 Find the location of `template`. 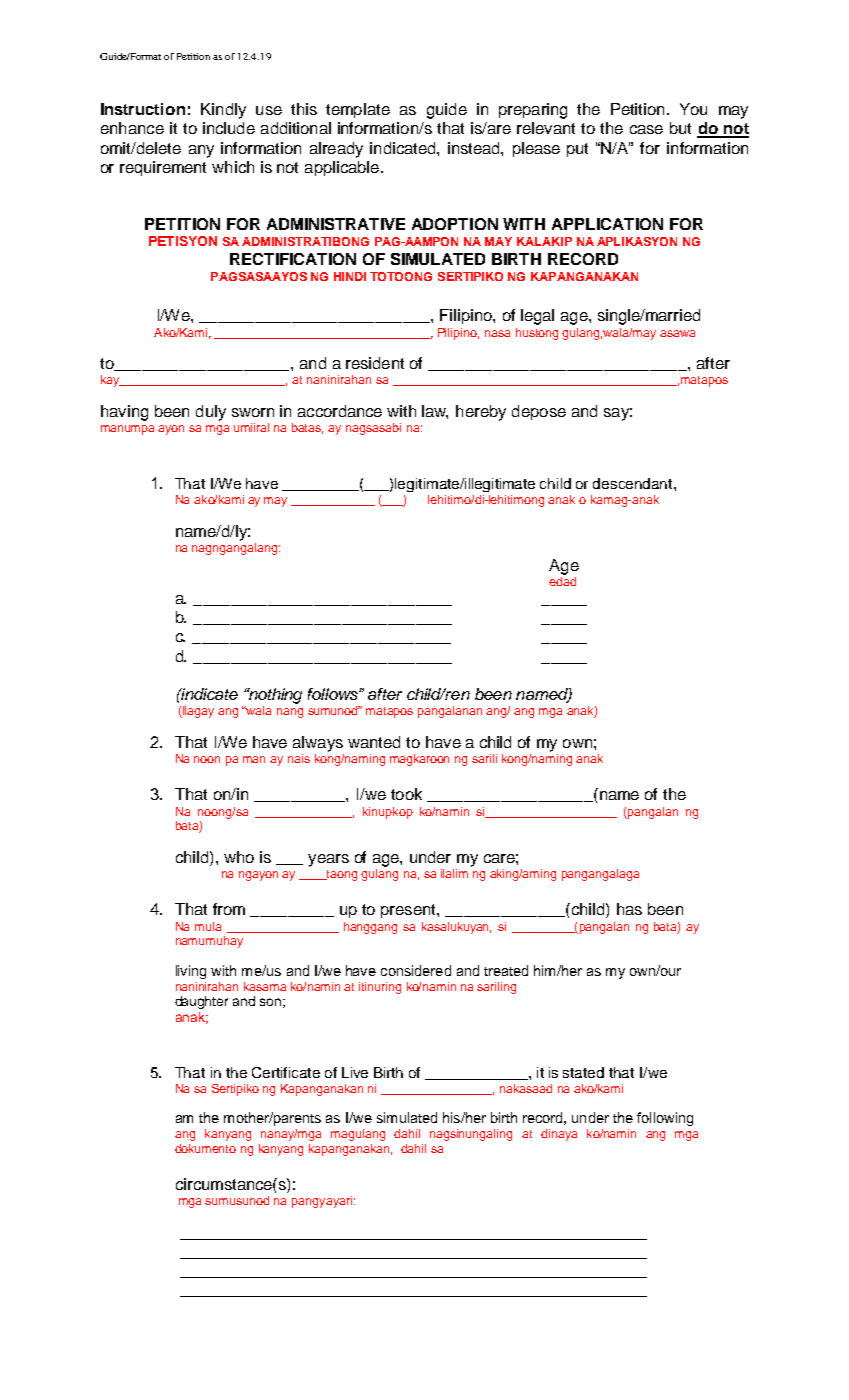

template is located at coordinates (358, 110).
